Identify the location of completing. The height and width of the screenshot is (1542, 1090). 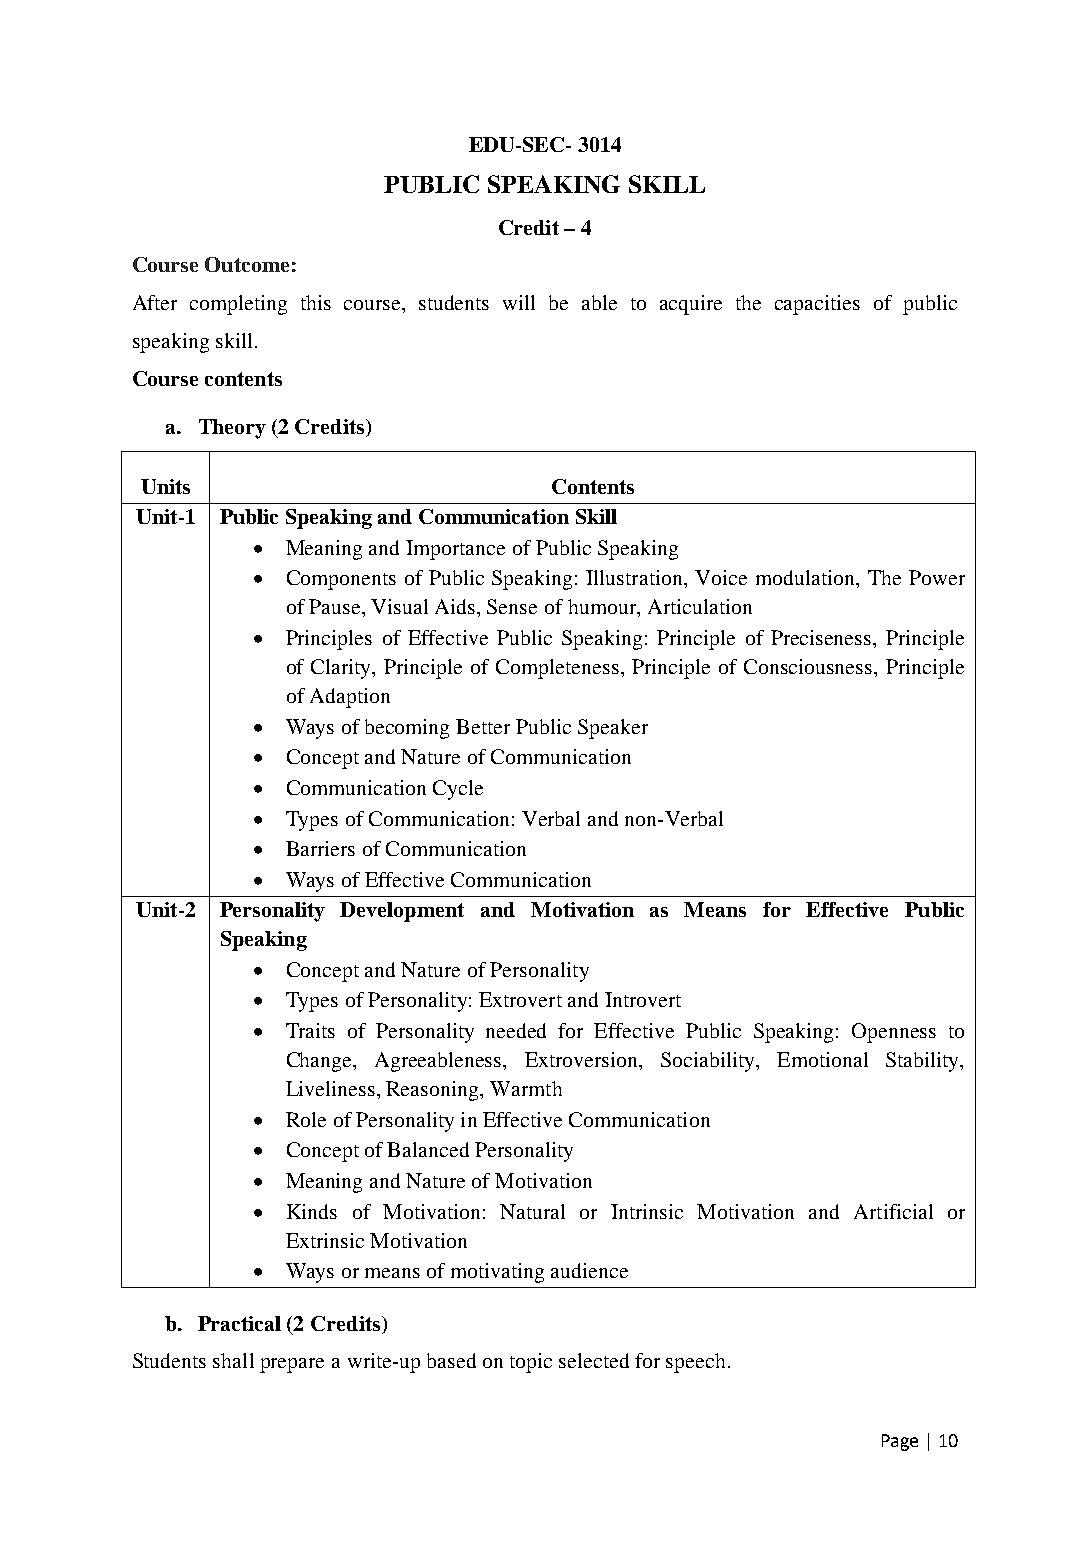
(238, 305).
